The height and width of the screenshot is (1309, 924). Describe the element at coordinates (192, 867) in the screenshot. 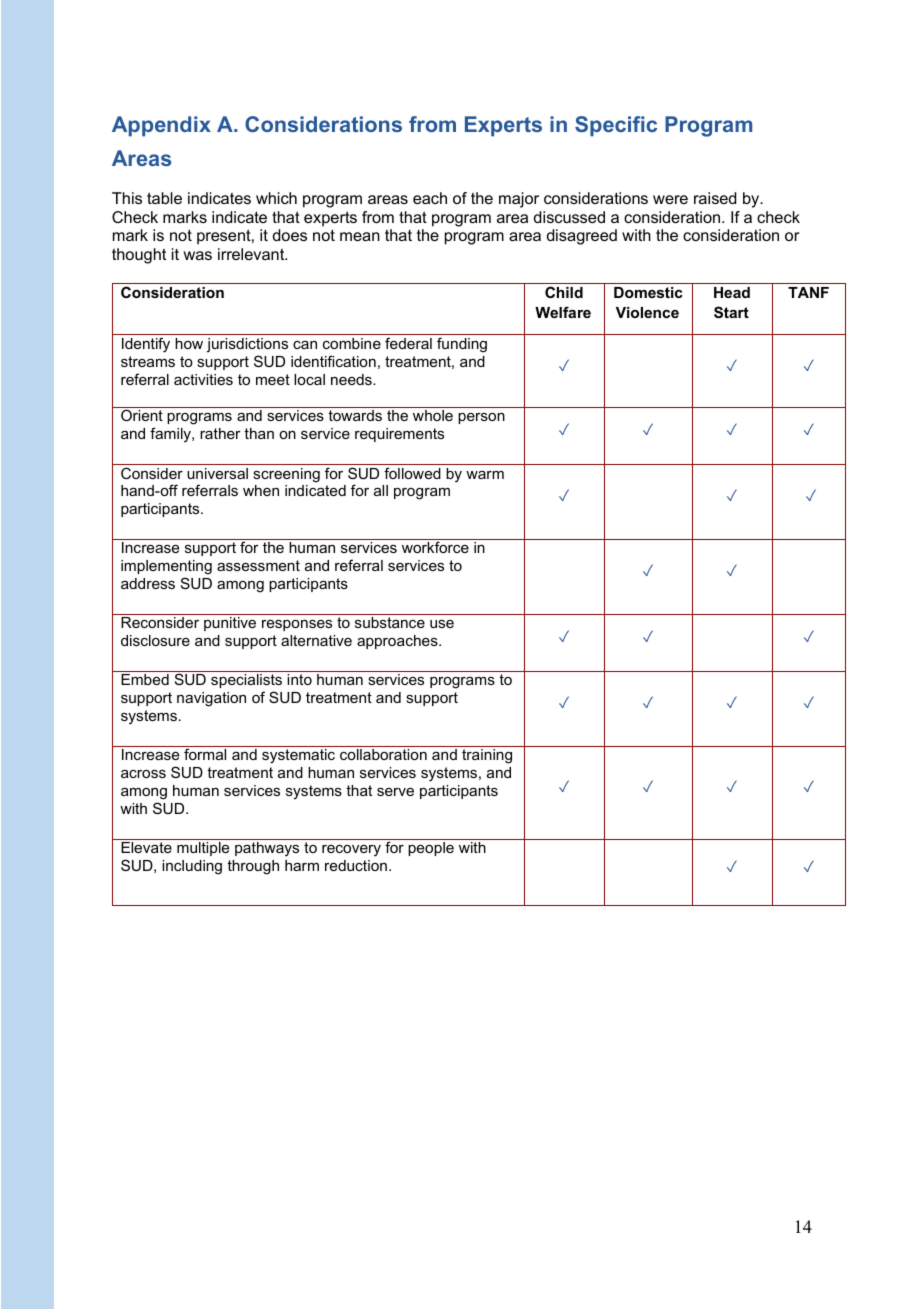

I see `including` at that location.
